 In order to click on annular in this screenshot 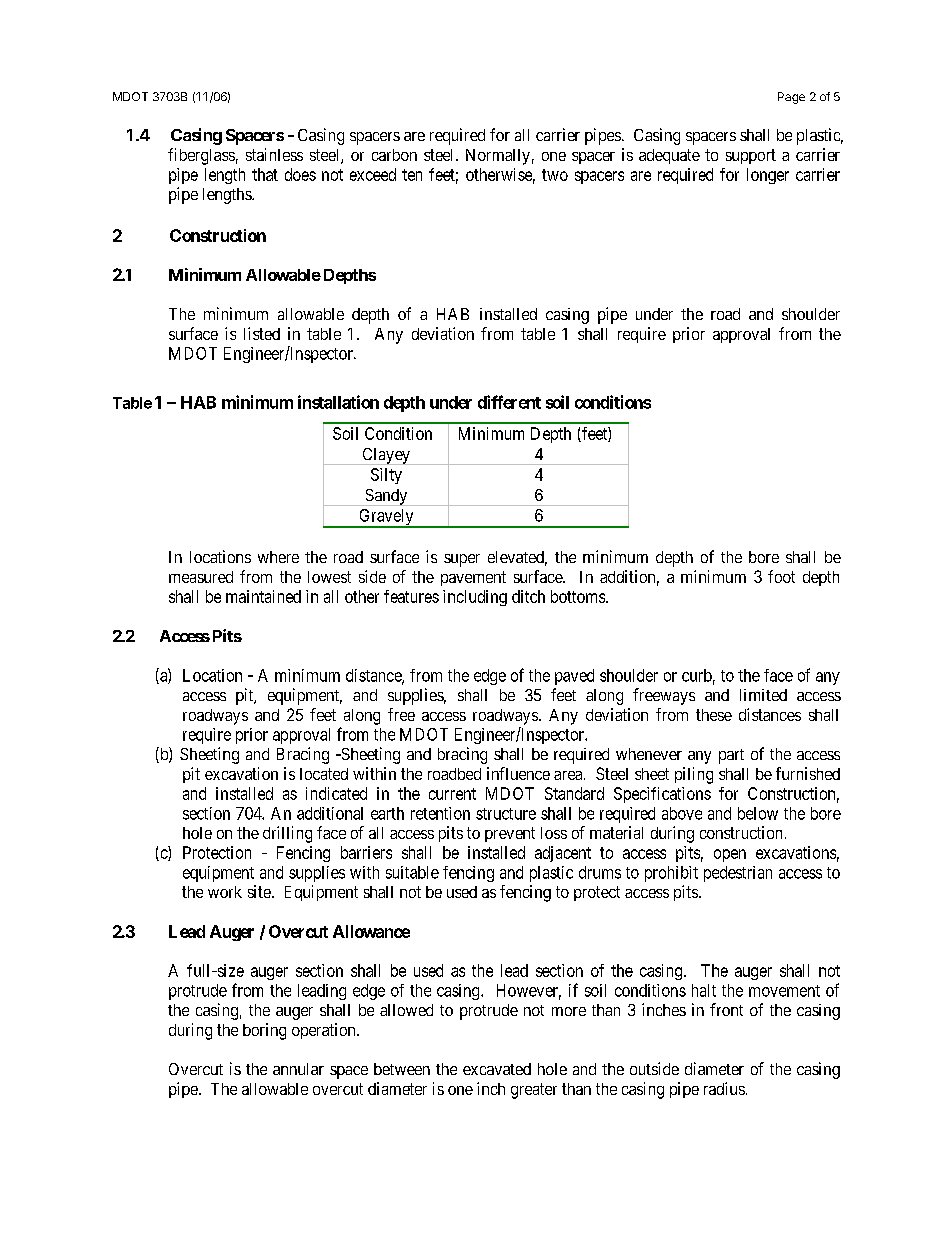, I will do `click(298, 1069)`.
